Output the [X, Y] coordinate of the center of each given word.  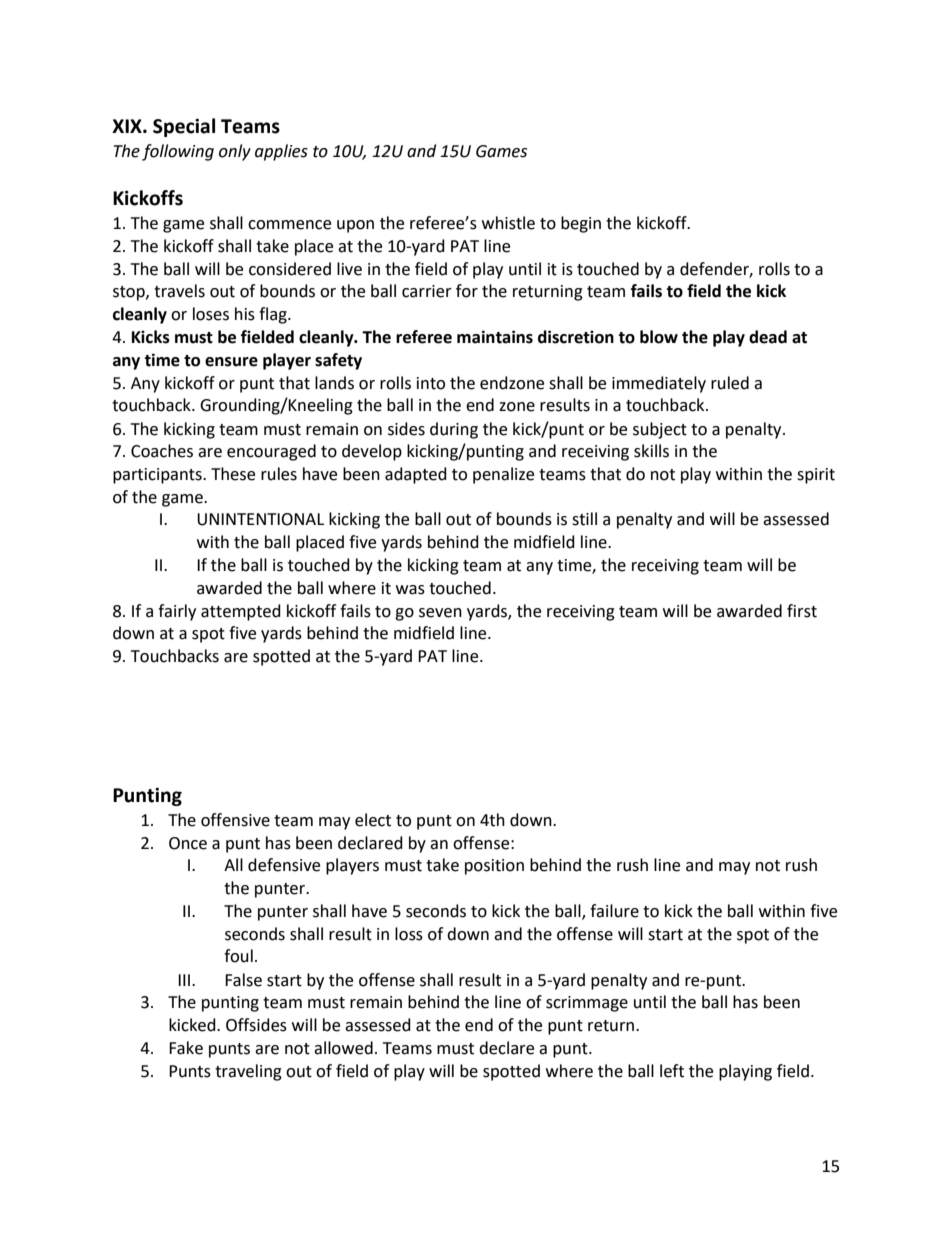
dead [768, 337]
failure [614, 911]
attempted [241, 612]
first [802, 611]
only [235, 152]
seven [440, 613]
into [431, 383]
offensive [235, 820]
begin [581, 224]
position [494, 867]
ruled [730, 383]
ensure [231, 362]
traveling [248, 1072]
